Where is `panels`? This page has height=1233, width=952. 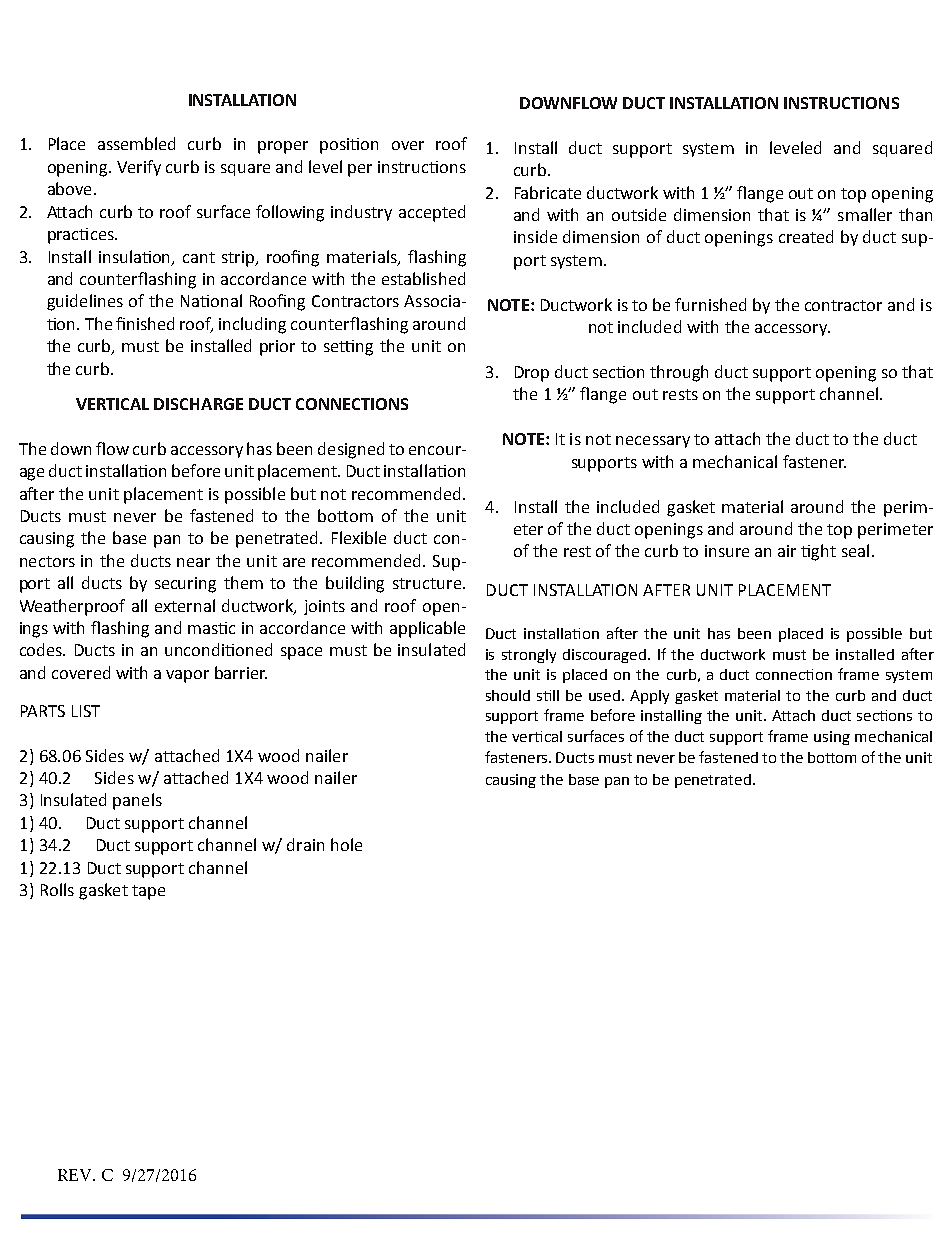
panels is located at coordinates (137, 801).
